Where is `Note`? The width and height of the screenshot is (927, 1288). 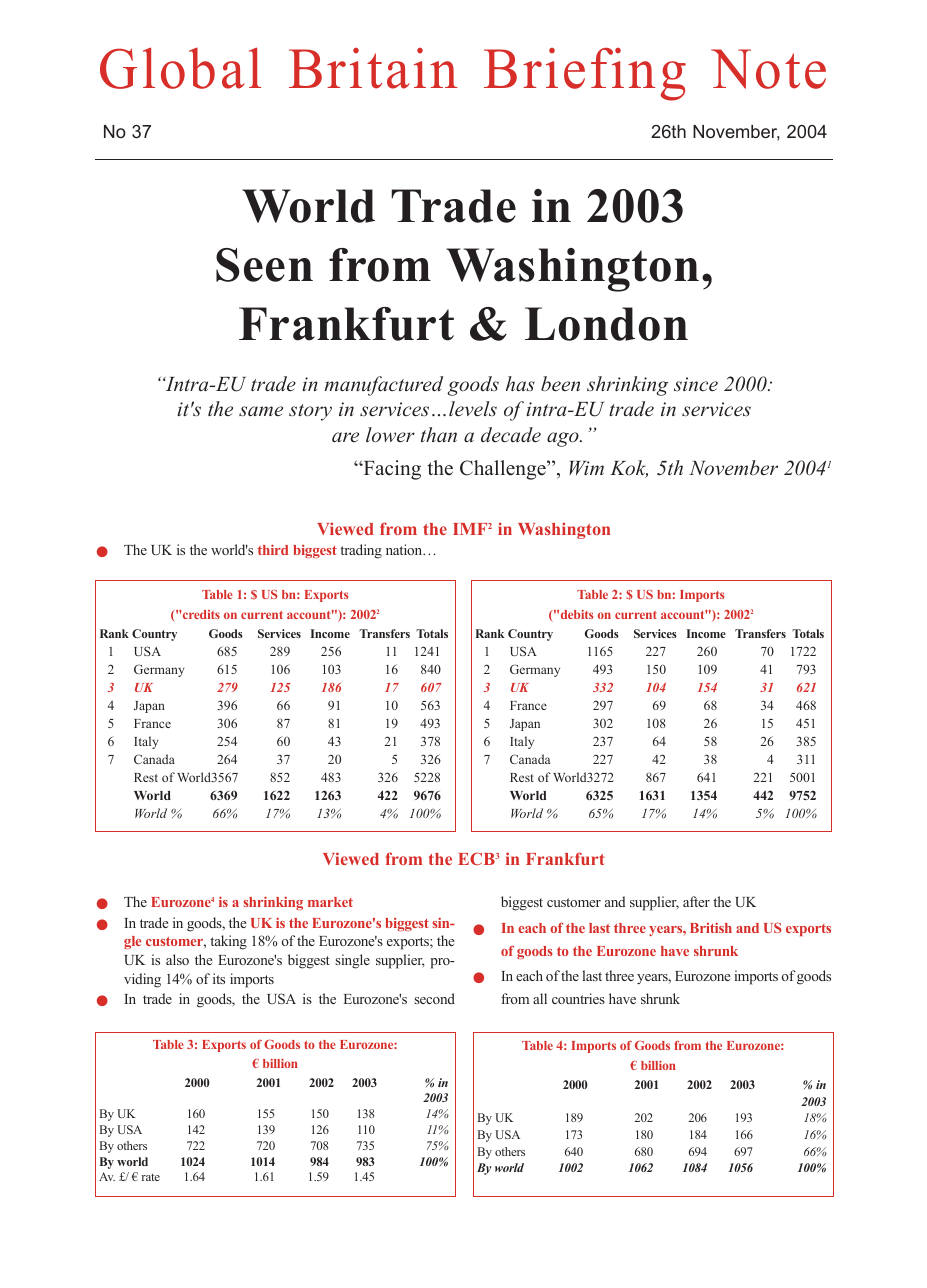 Note is located at coordinates (768, 69).
